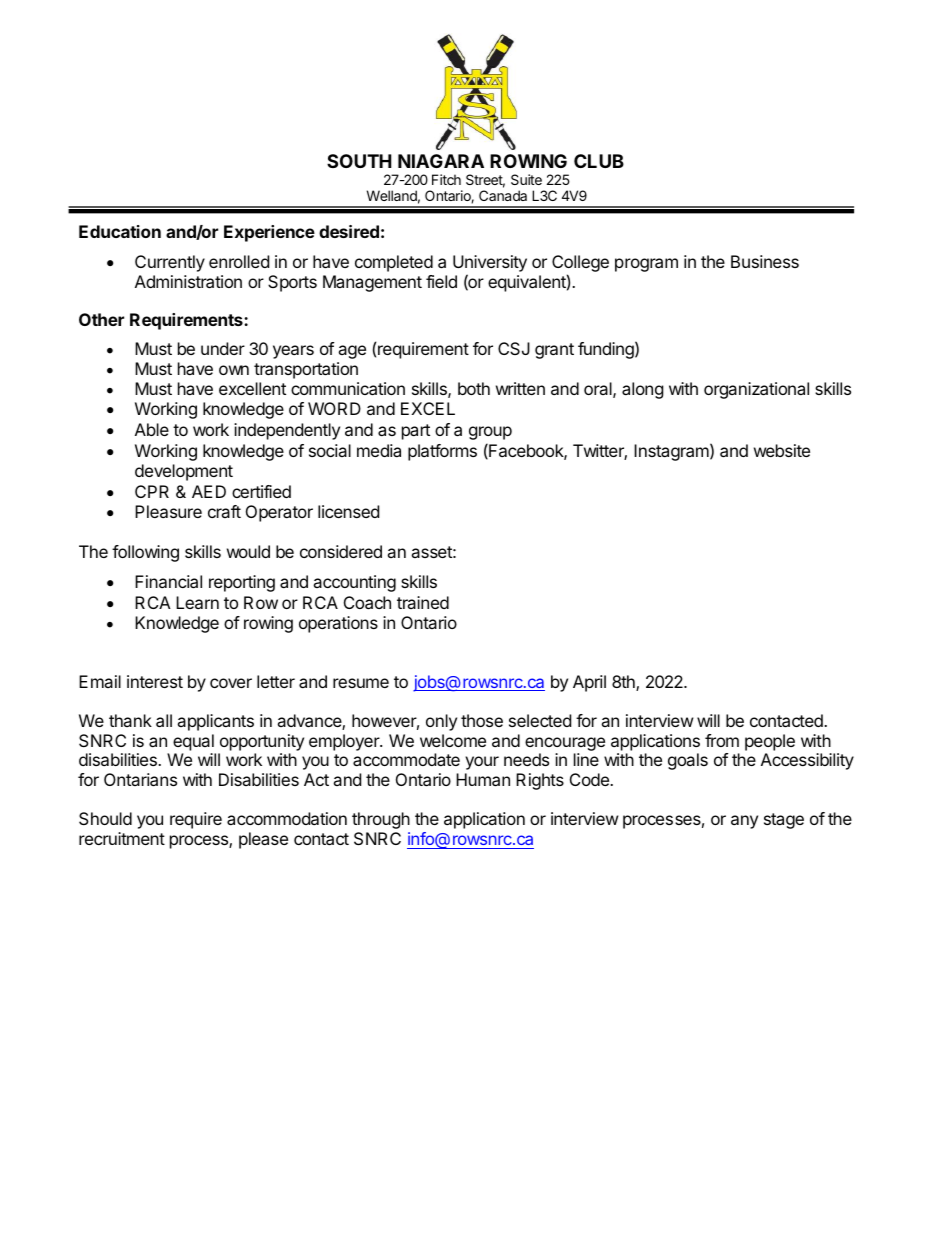  I want to click on CLUB, so click(599, 161).
